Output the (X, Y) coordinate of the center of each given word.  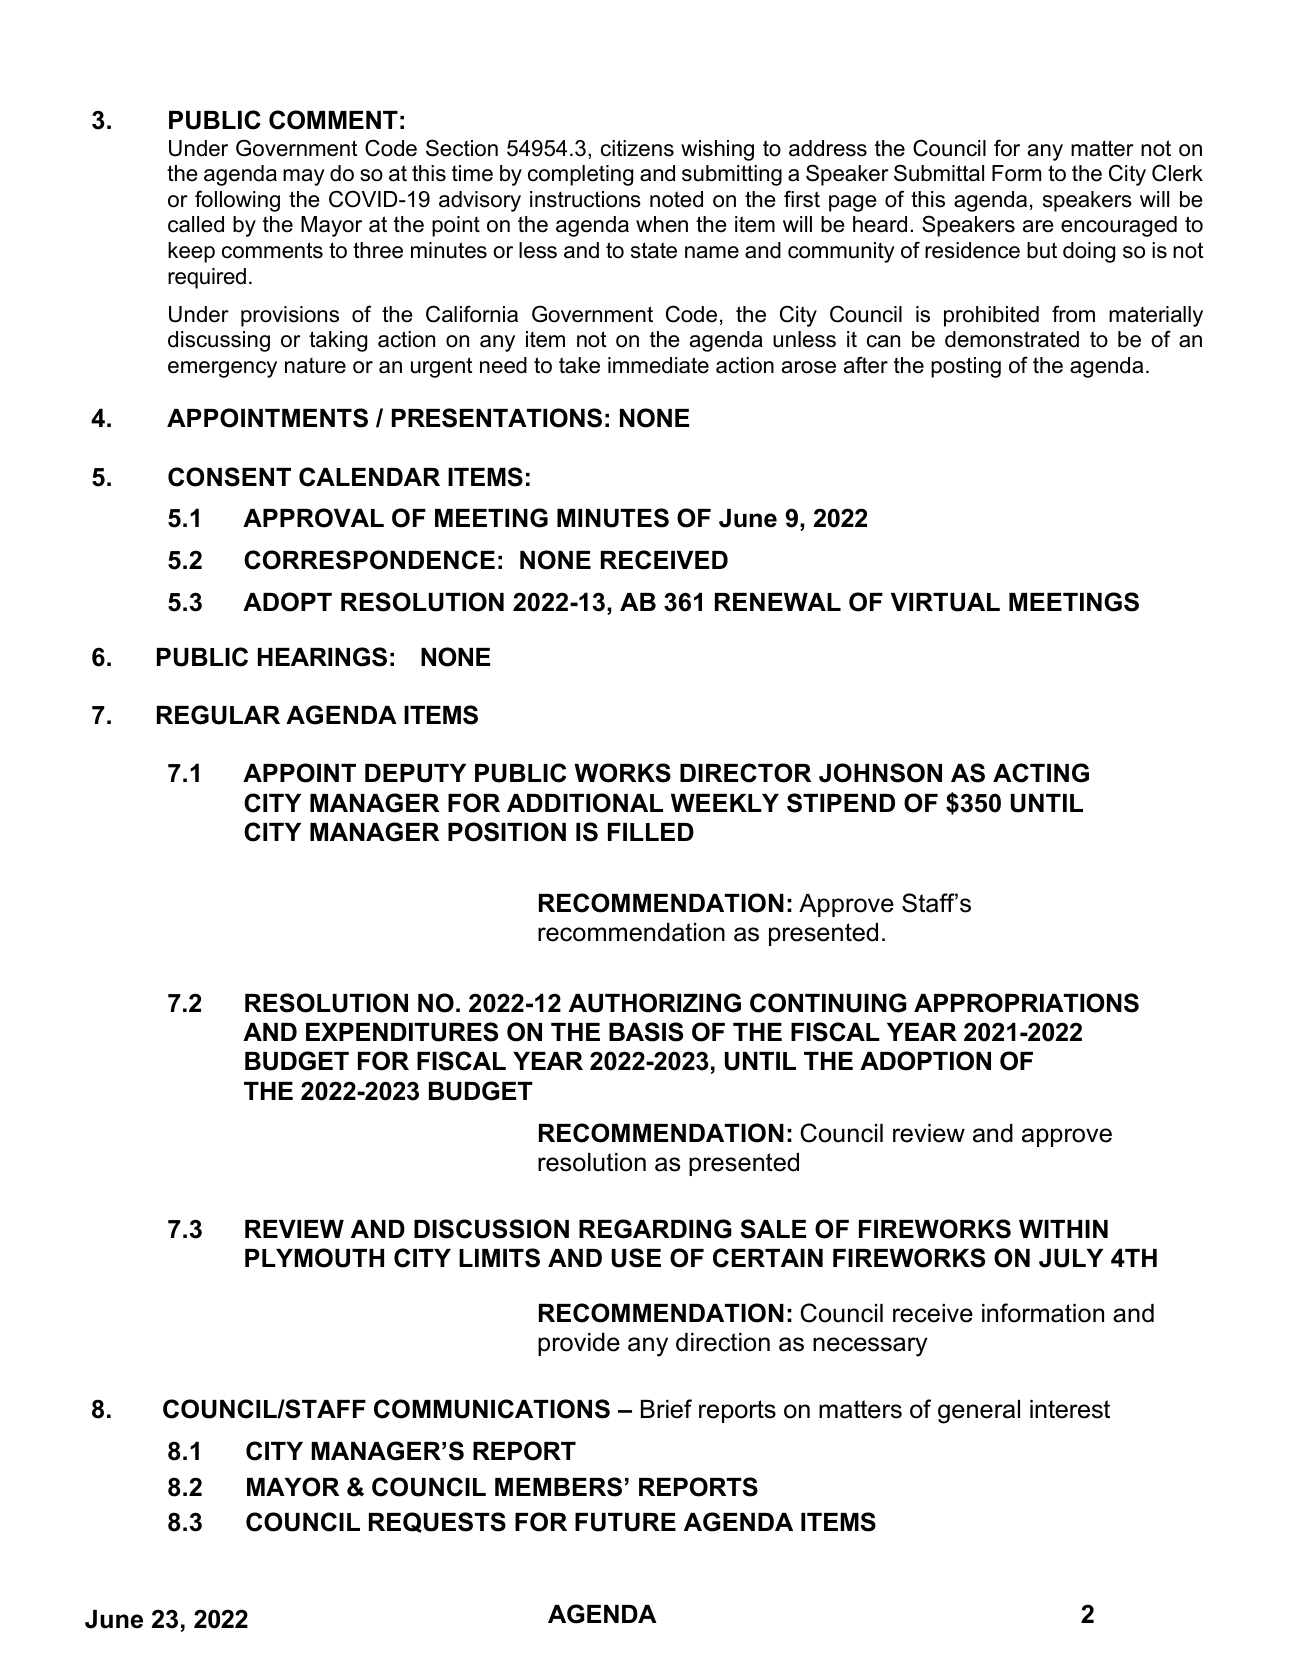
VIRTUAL (945, 602)
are (1038, 226)
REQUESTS (437, 1522)
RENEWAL (778, 602)
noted (676, 199)
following (237, 201)
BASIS (646, 1032)
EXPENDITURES (402, 1032)
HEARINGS (322, 657)
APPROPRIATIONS (1026, 1003)
